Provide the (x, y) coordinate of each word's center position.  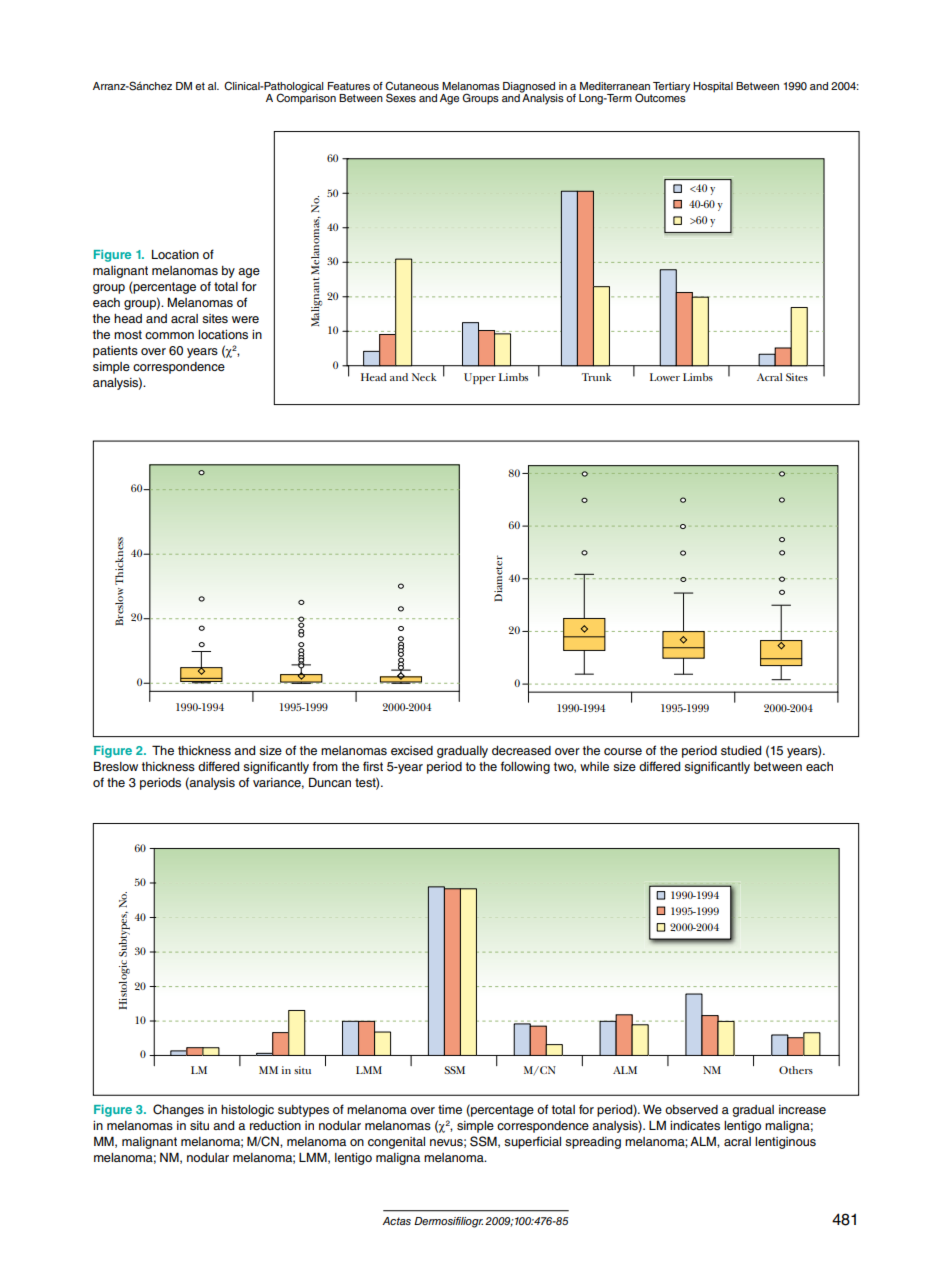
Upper (480, 378)
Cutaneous (412, 86)
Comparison (306, 98)
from (325, 766)
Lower (665, 377)
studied (741, 750)
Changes (178, 1110)
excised (412, 750)
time (450, 1109)
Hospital (713, 87)
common (169, 335)
